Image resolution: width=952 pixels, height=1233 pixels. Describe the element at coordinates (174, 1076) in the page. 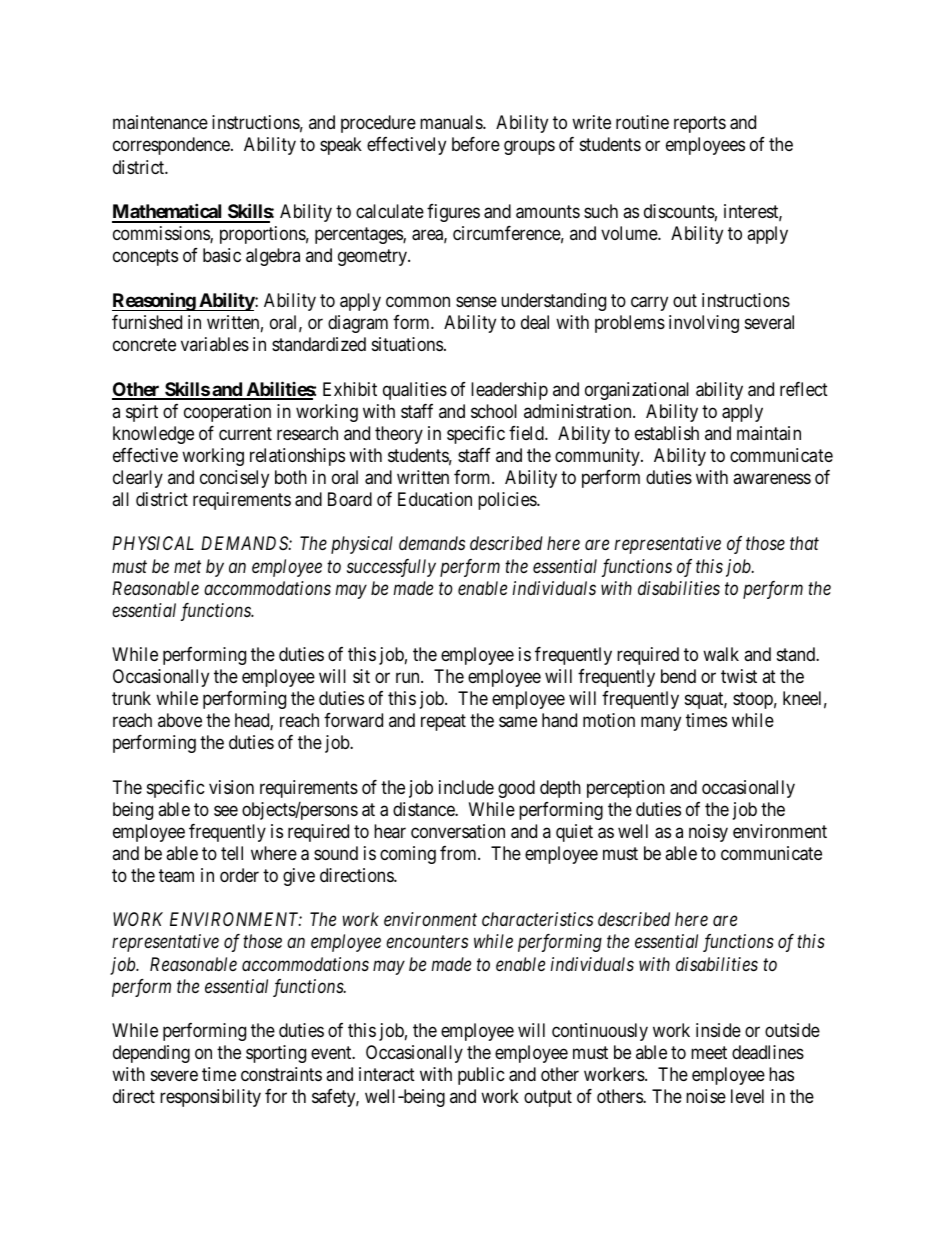

I see `severe` at that location.
